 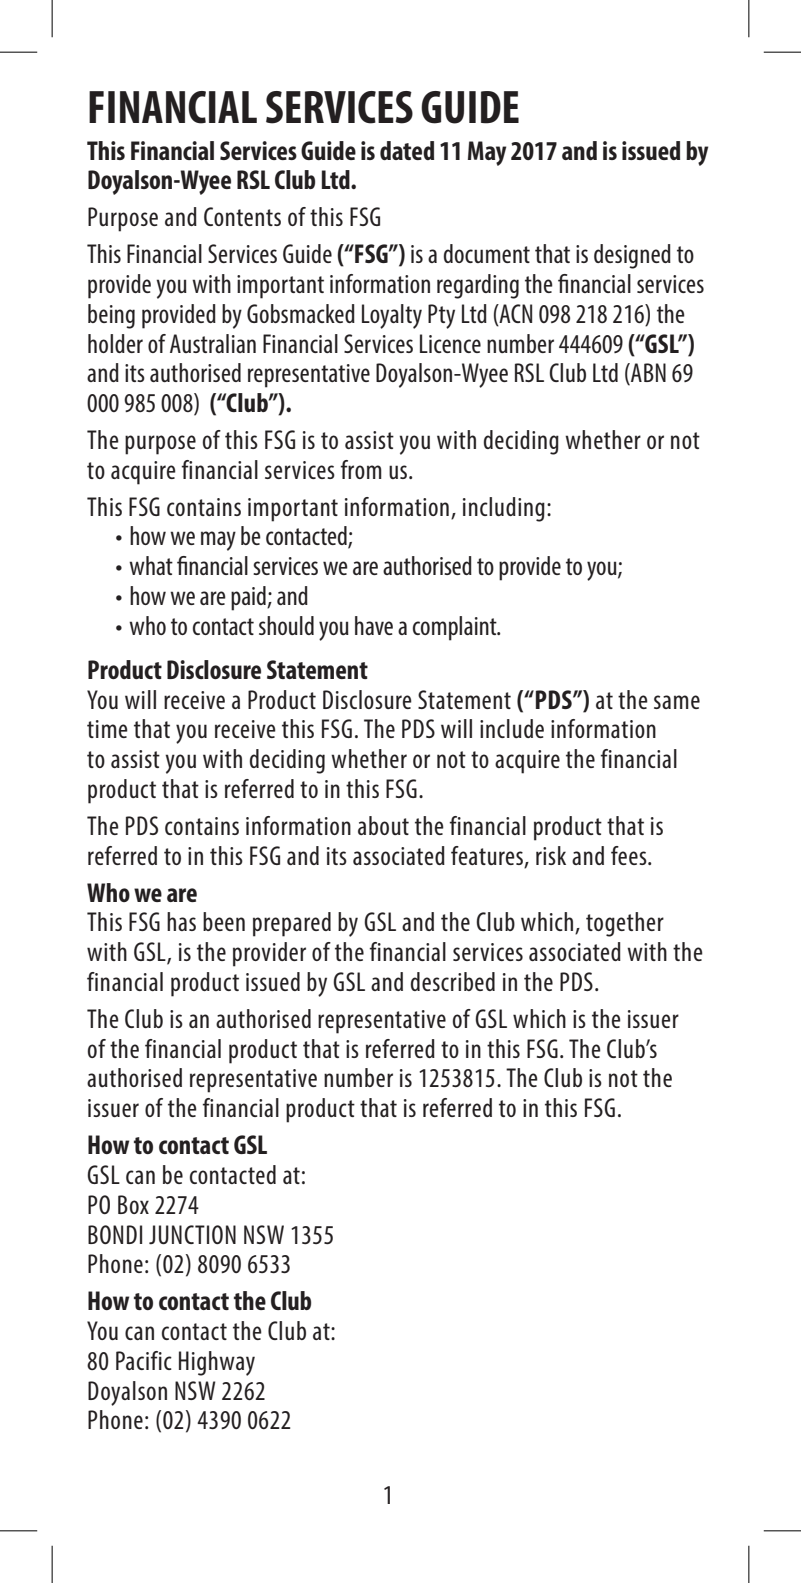 I want to click on designed, so click(x=632, y=256).
